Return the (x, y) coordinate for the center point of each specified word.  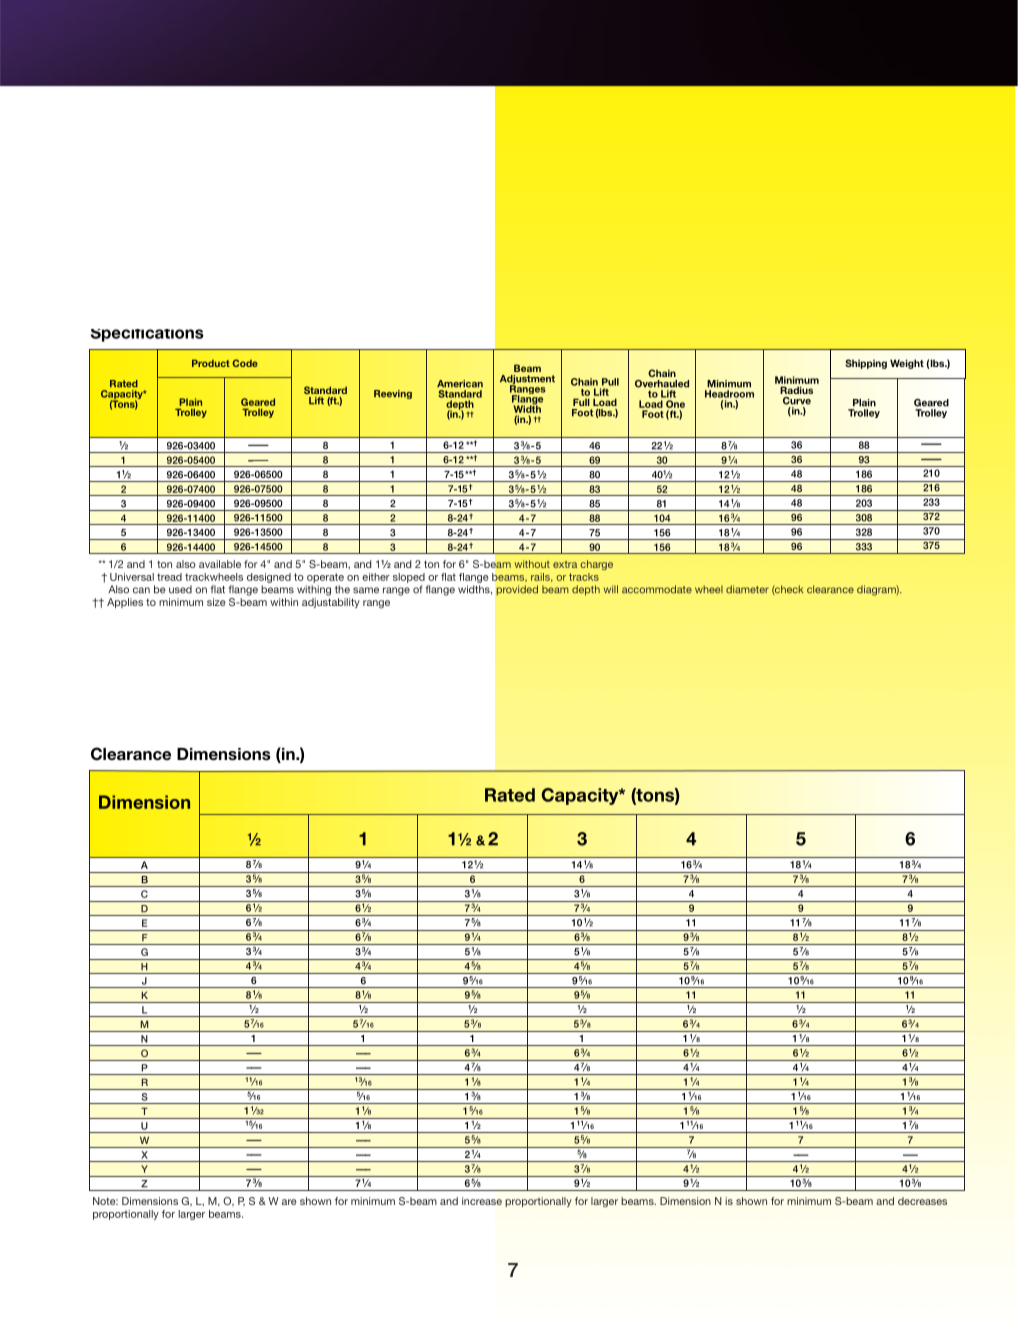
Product (211, 363)
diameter (747, 589)
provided (517, 590)
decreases (922, 1201)
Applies (125, 603)
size (216, 602)
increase (482, 1201)
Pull (610, 382)
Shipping (866, 364)
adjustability (331, 603)
